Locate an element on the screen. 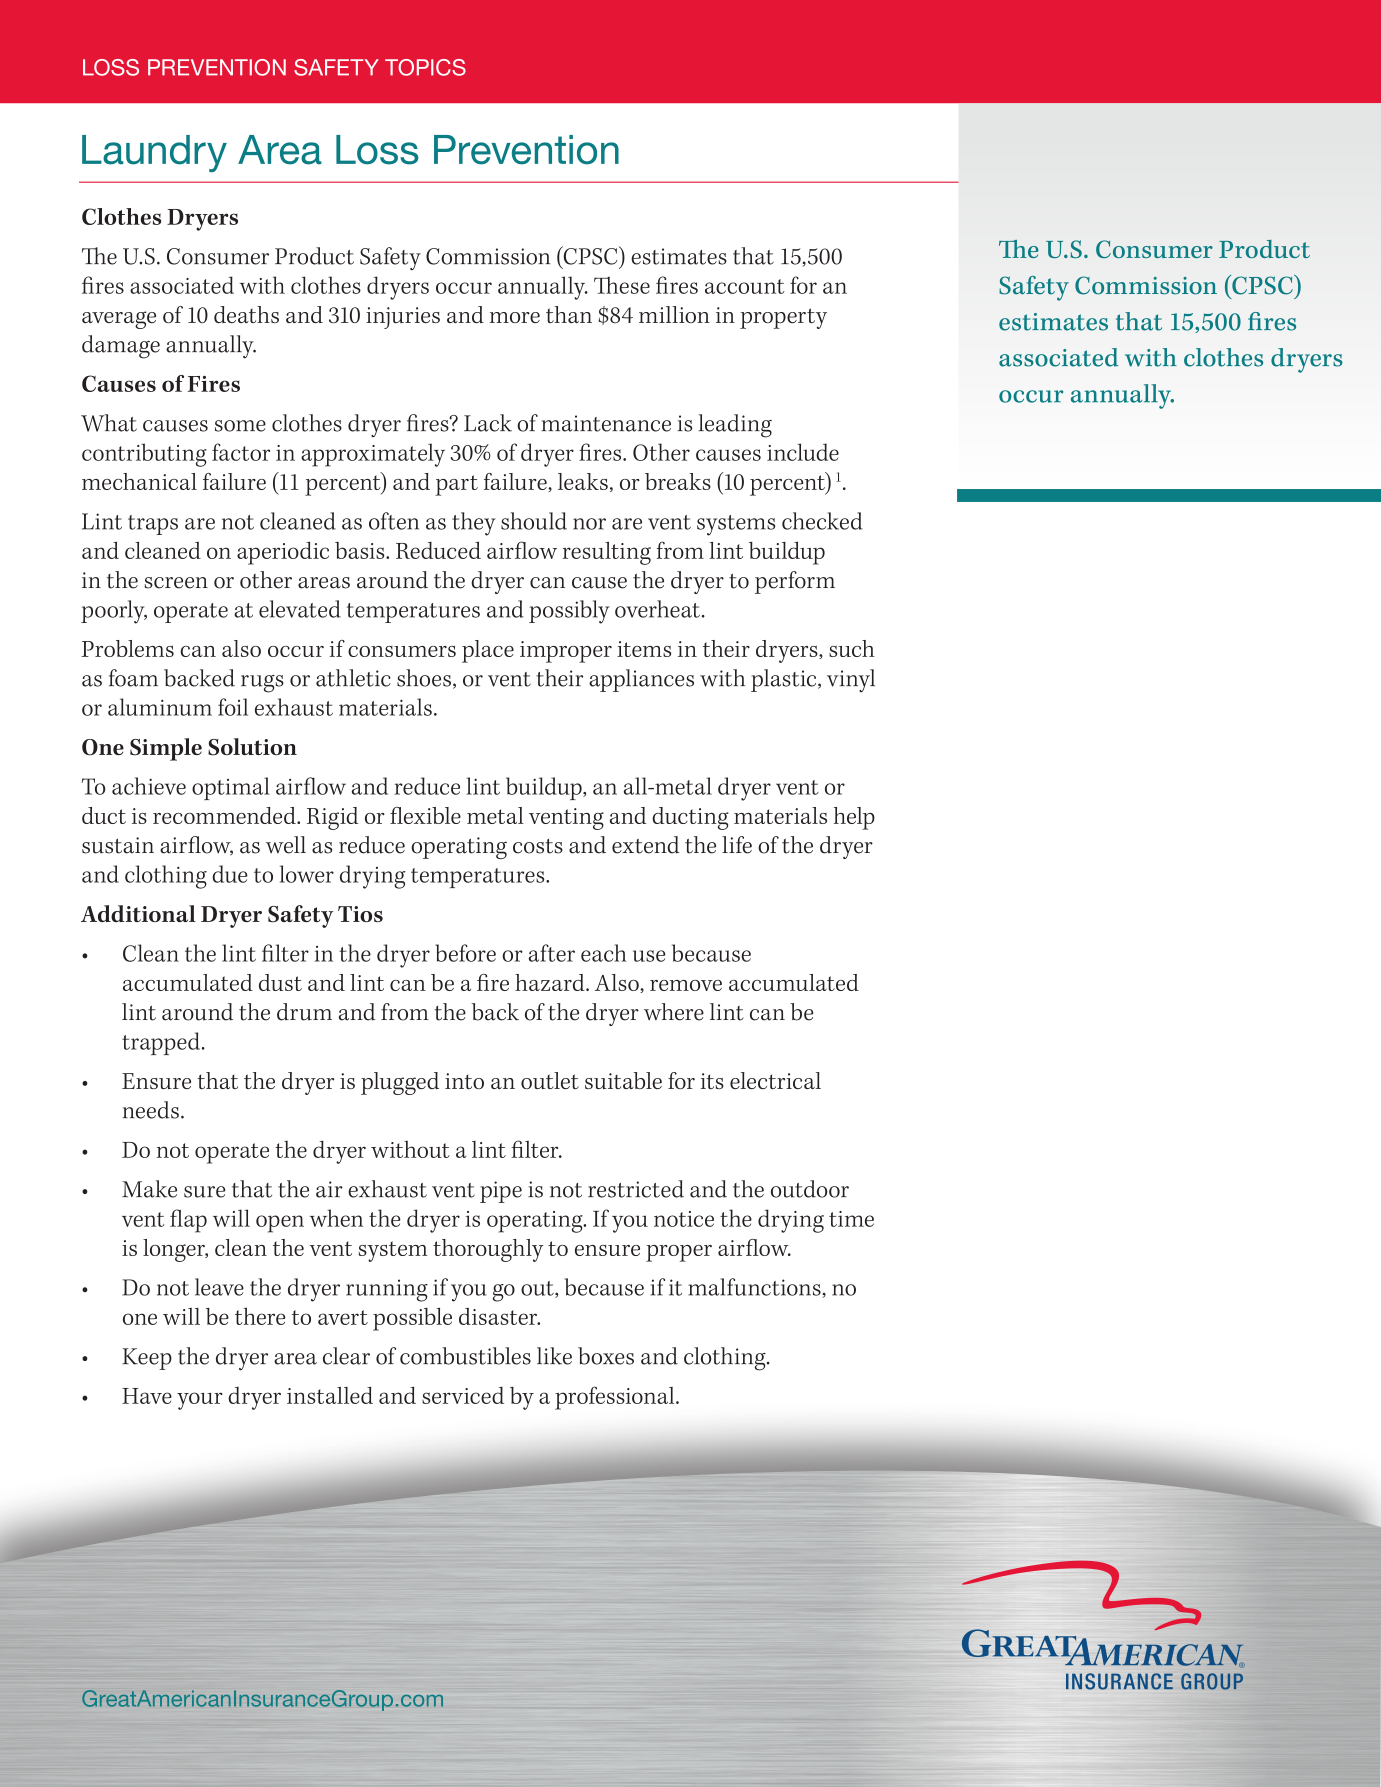  more is located at coordinates (515, 317).
